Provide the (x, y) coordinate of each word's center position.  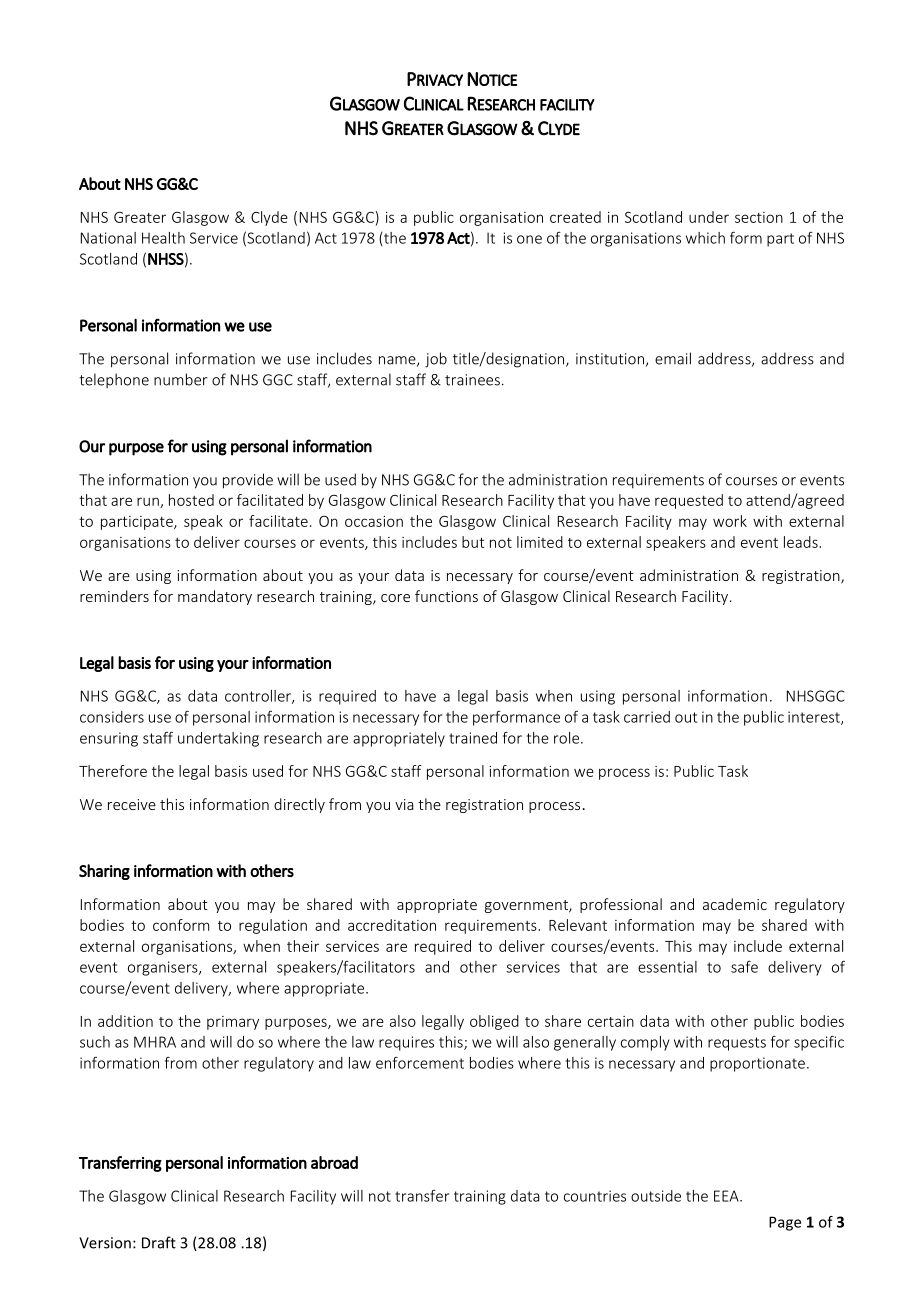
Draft (159, 1242)
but (473, 542)
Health (163, 238)
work (730, 521)
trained (473, 738)
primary (233, 1023)
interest (815, 718)
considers (112, 717)
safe (744, 966)
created (575, 217)
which (705, 238)
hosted (191, 500)
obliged (494, 1022)
